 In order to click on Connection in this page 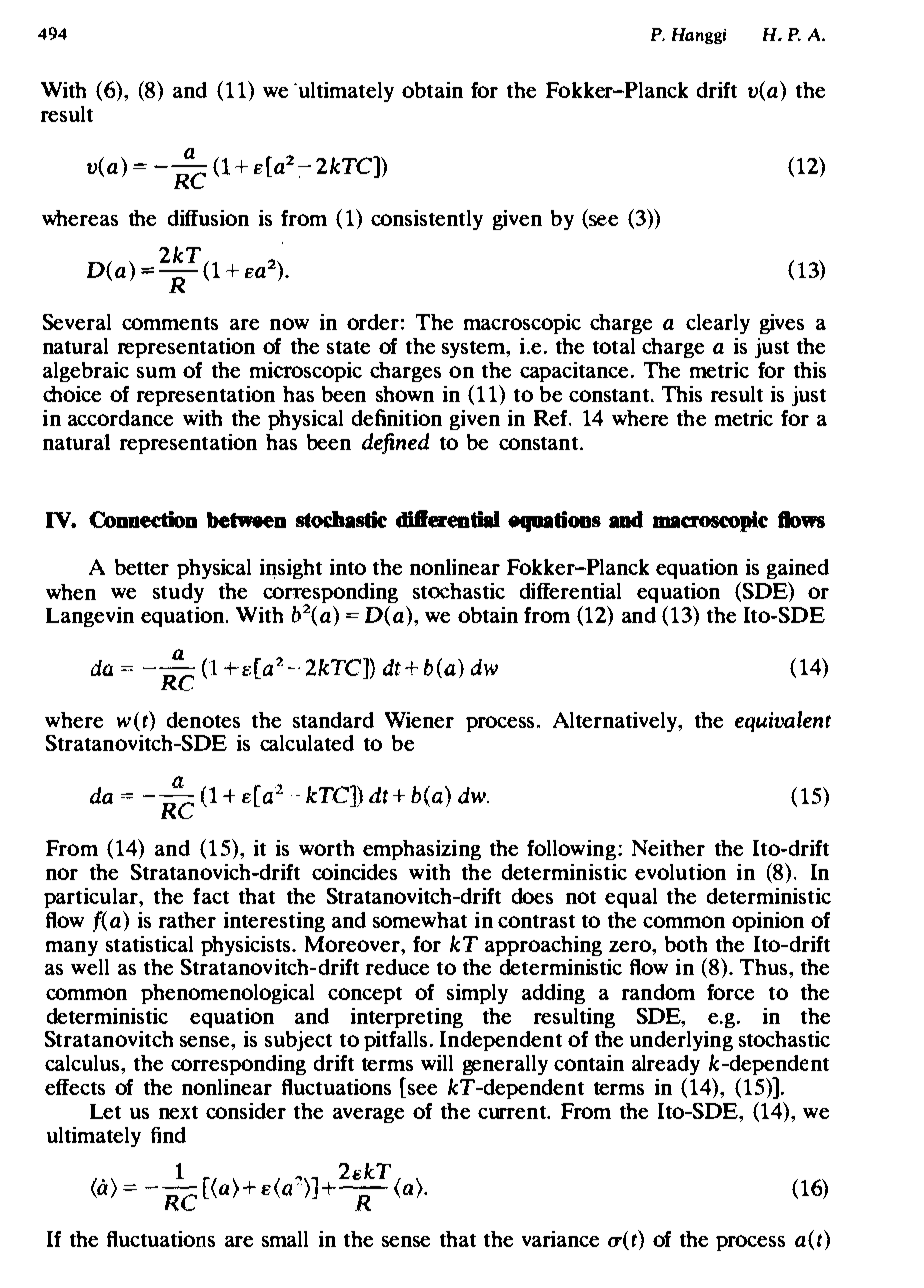, I will do `click(143, 519)`.
